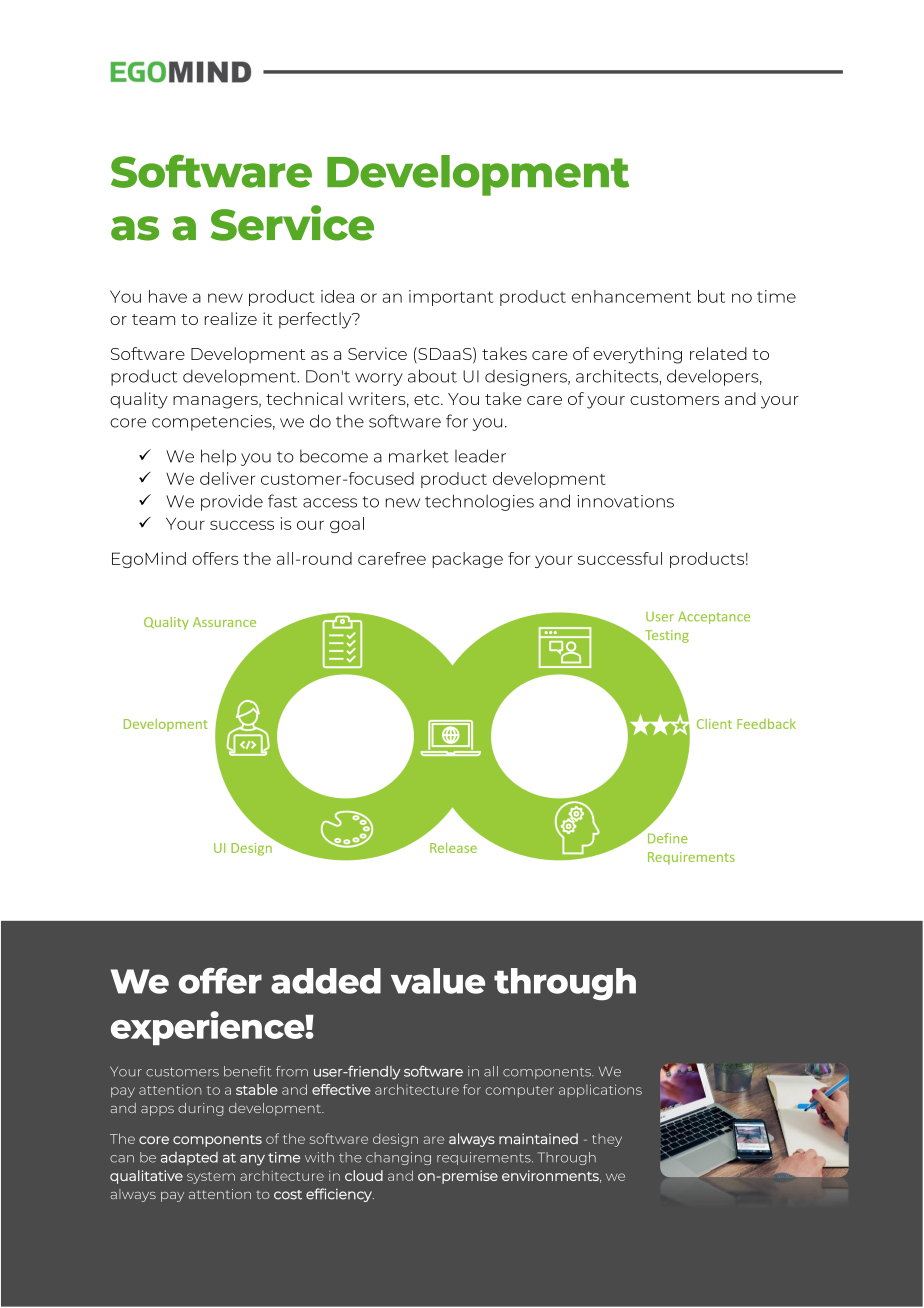  I want to click on innovations, so click(625, 501).
